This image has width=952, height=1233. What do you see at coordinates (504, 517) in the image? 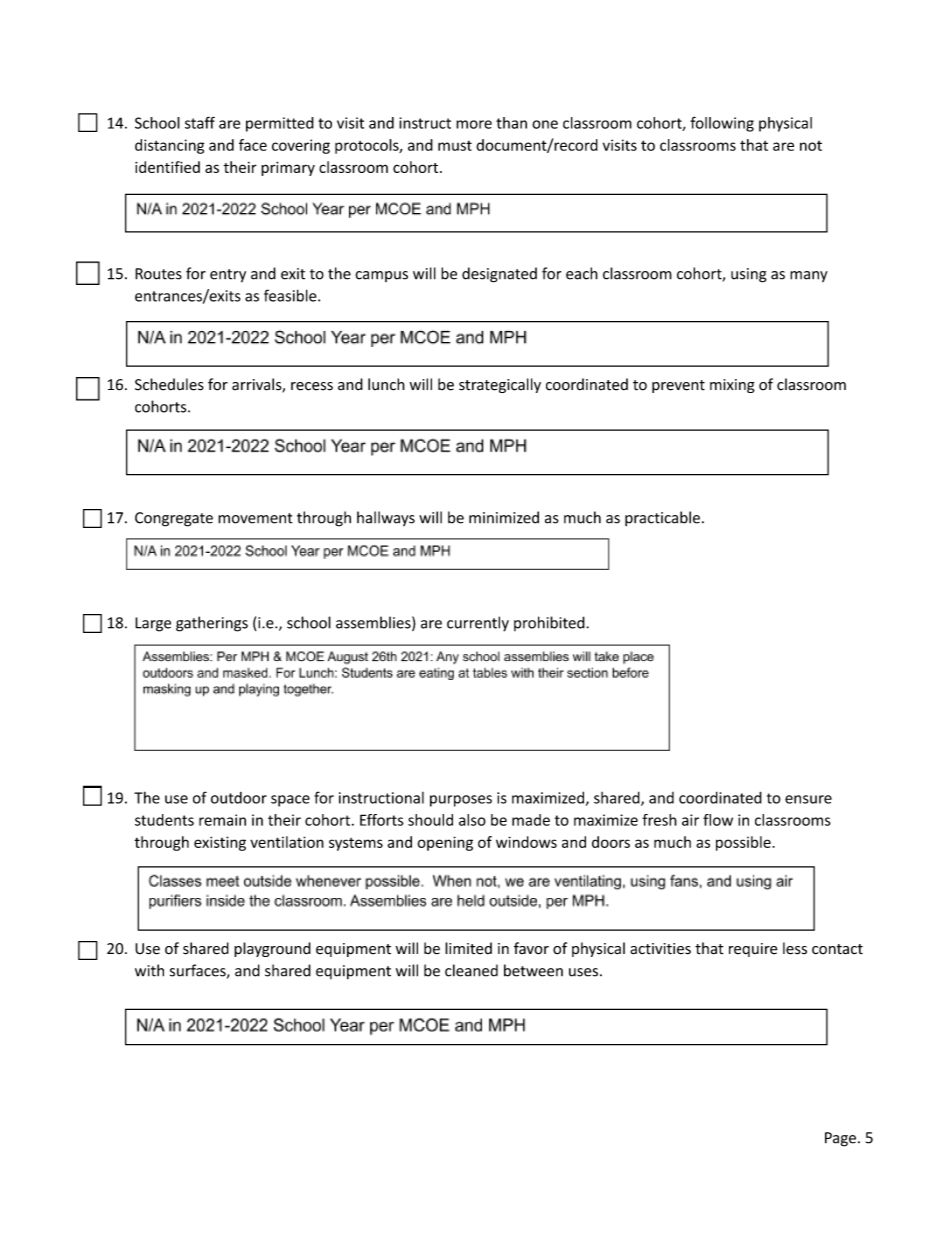
I see `minimized` at bounding box center [504, 517].
